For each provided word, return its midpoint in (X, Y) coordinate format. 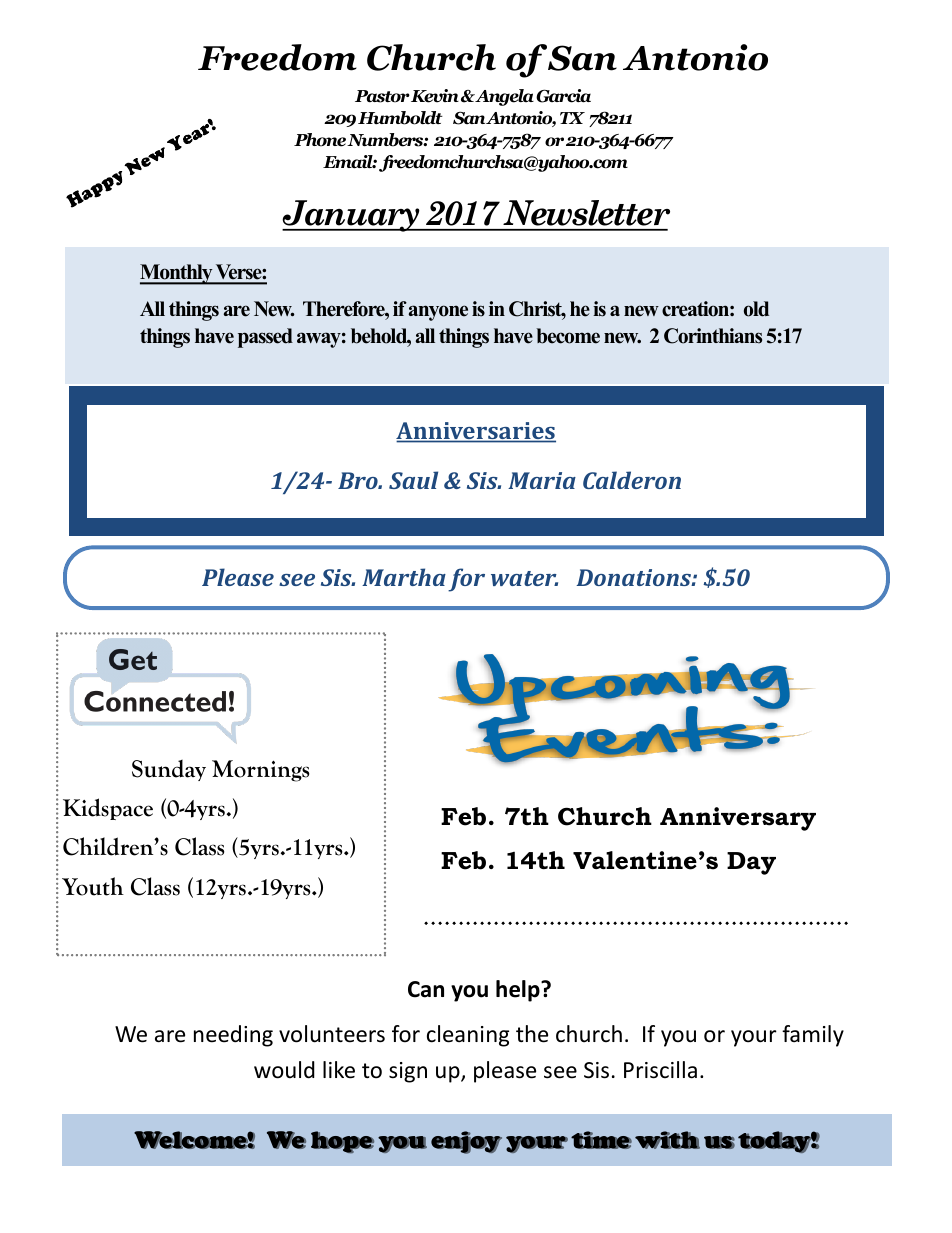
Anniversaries (476, 432)
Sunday (169, 770)
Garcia (563, 96)
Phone (320, 140)
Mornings (260, 771)
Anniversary (738, 819)
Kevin (435, 96)
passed (265, 338)
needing (233, 1036)
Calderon (632, 480)
